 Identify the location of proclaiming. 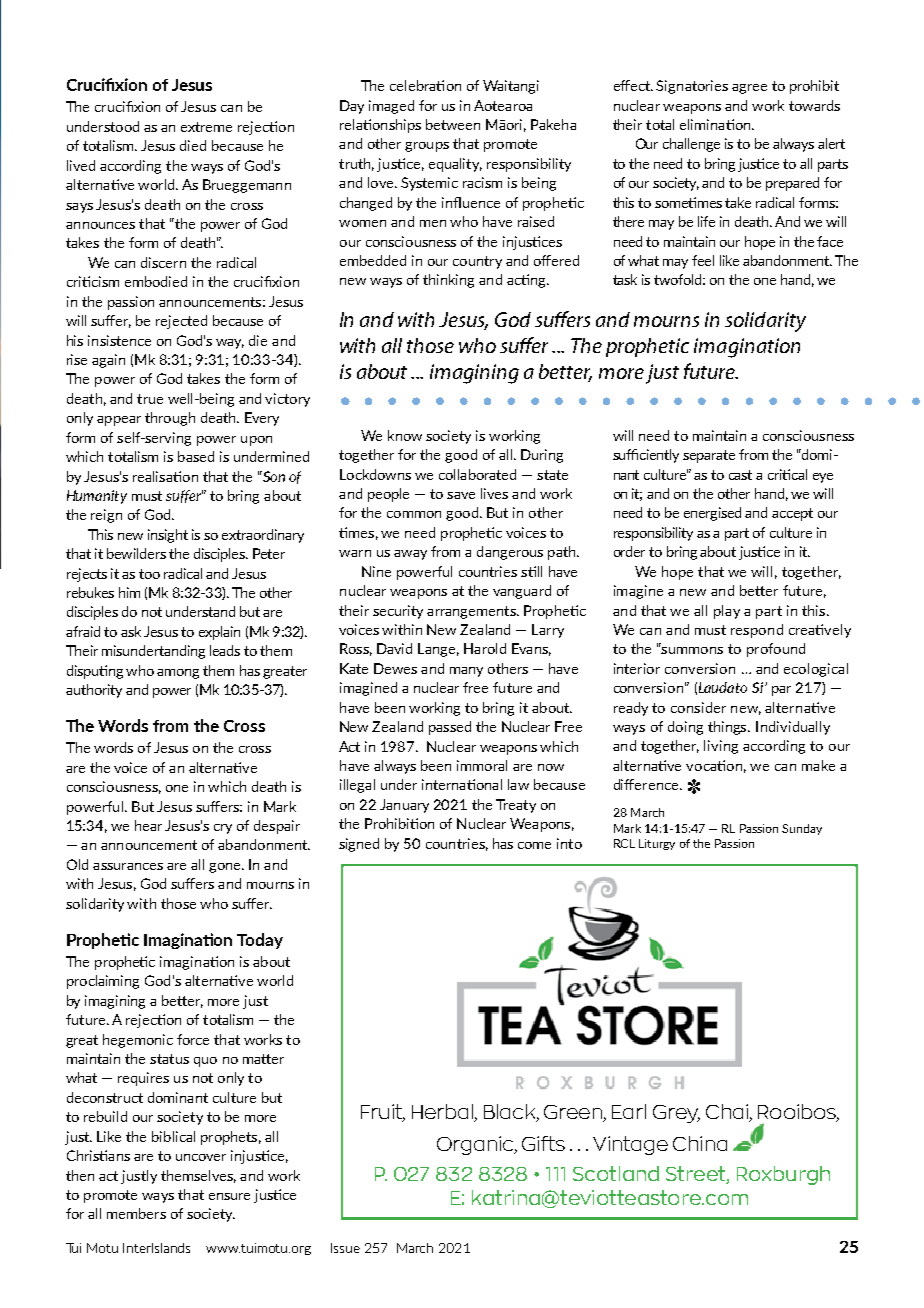
(103, 982).
